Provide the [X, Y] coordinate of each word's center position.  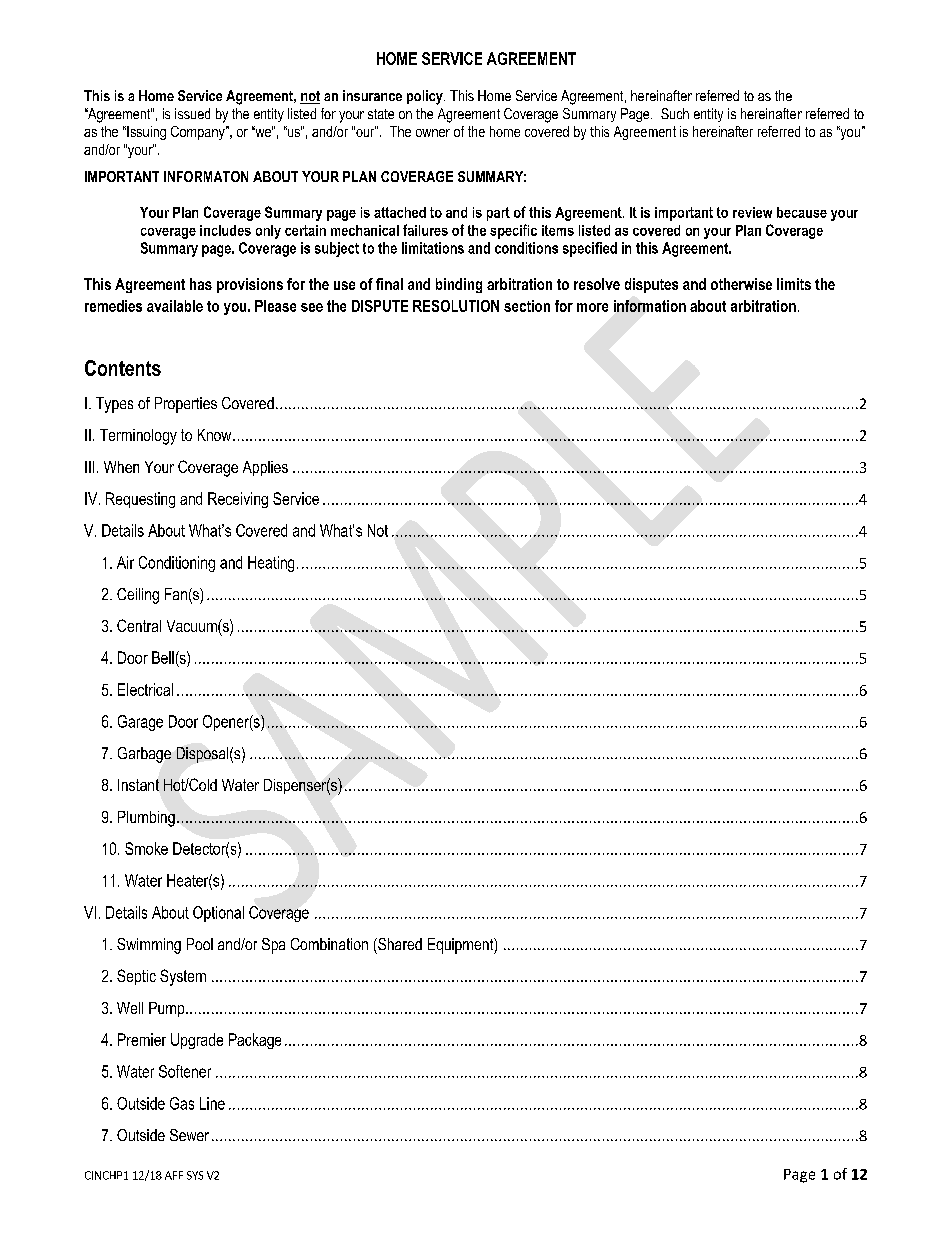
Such [675, 113]
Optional [218, 914]
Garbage [144, 755]
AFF [174, 1175]
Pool [200, 944]
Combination [329, 944]
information [650, 306]
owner [433, 133]
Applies [265, 468]
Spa [273, 946]
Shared [399, 944]
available [175, 306]
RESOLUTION [456, 306]
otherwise [741, 284]
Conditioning [177, 564]
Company [199, 133]
